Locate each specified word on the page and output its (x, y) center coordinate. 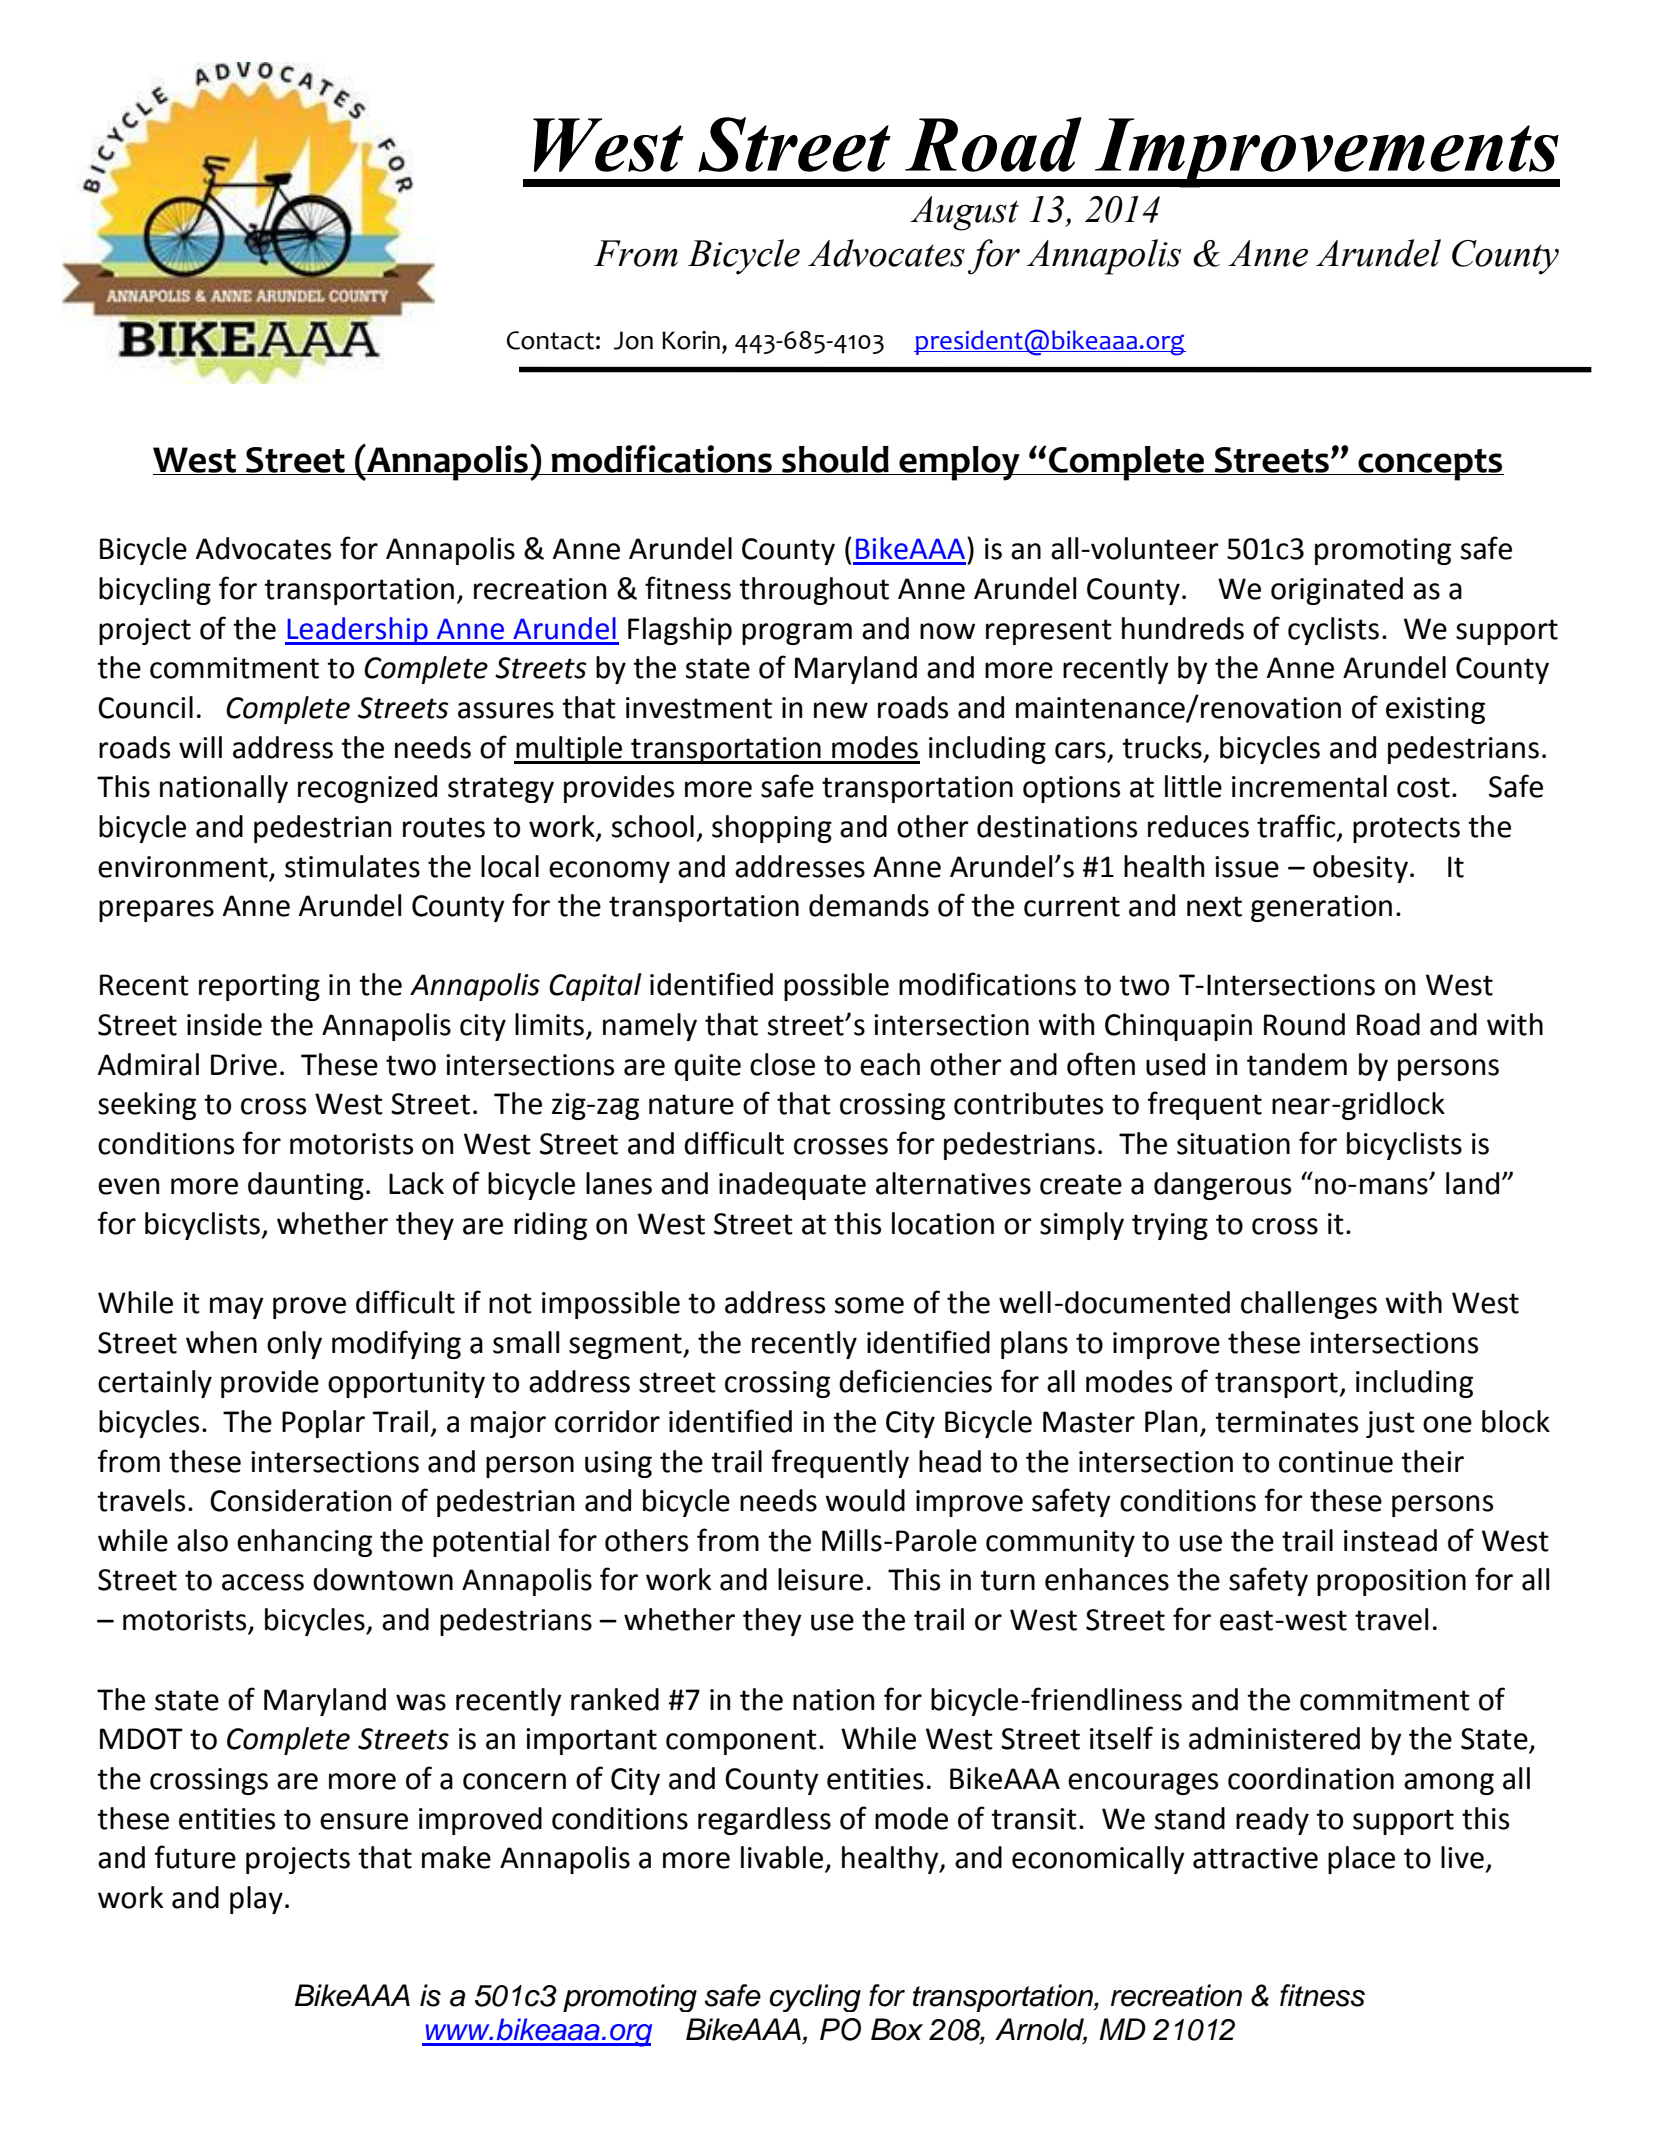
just (1390, 1424)
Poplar (323, 1424)
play (256, 1900)
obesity (1360, 869)
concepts (1430, 465)
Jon (633, 340)
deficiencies (915, 1381)
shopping (772, 829)
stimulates (352, 866)
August (964, 213)
